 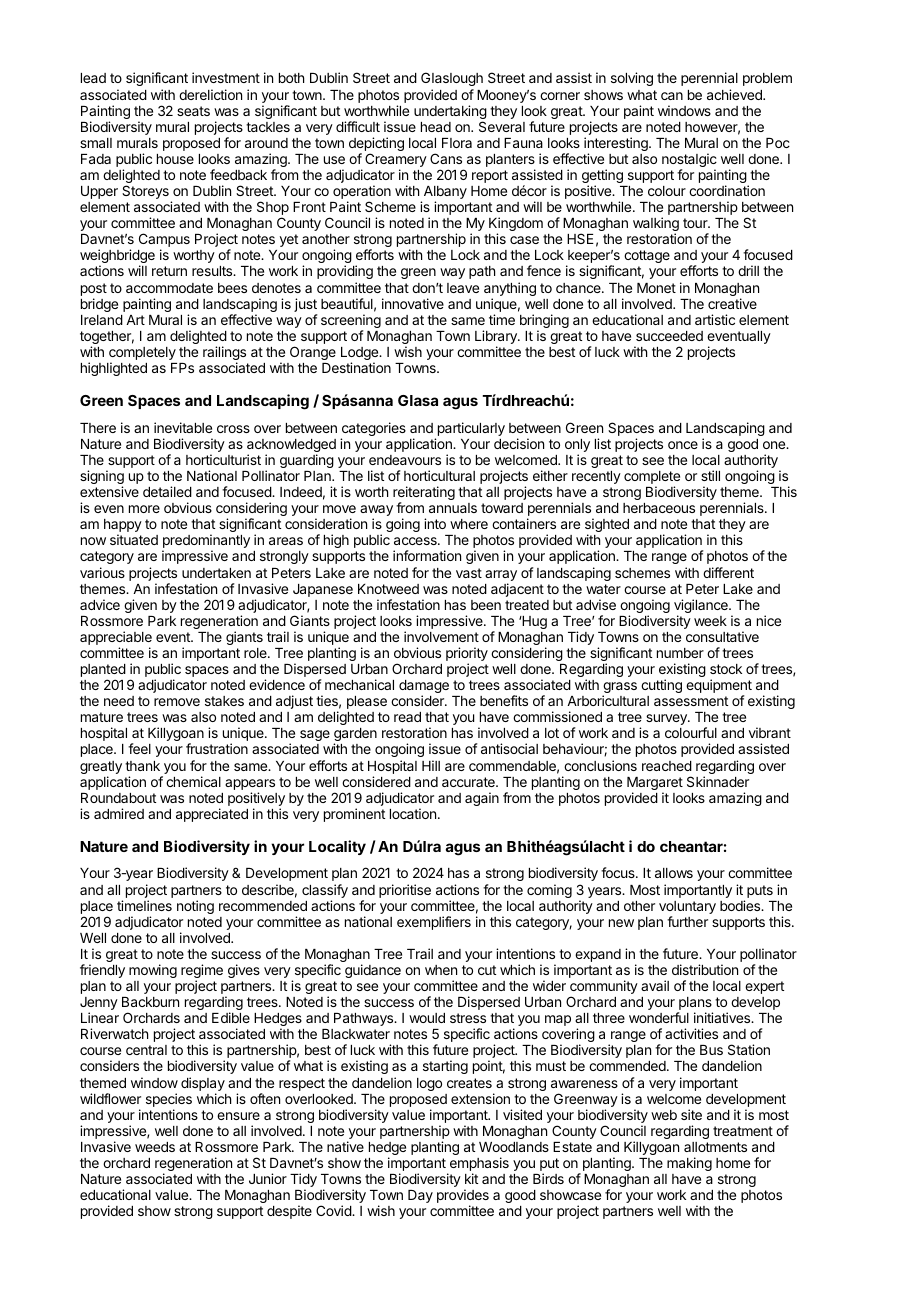 I want to click on appreciated, so click(x=212, y=815).
